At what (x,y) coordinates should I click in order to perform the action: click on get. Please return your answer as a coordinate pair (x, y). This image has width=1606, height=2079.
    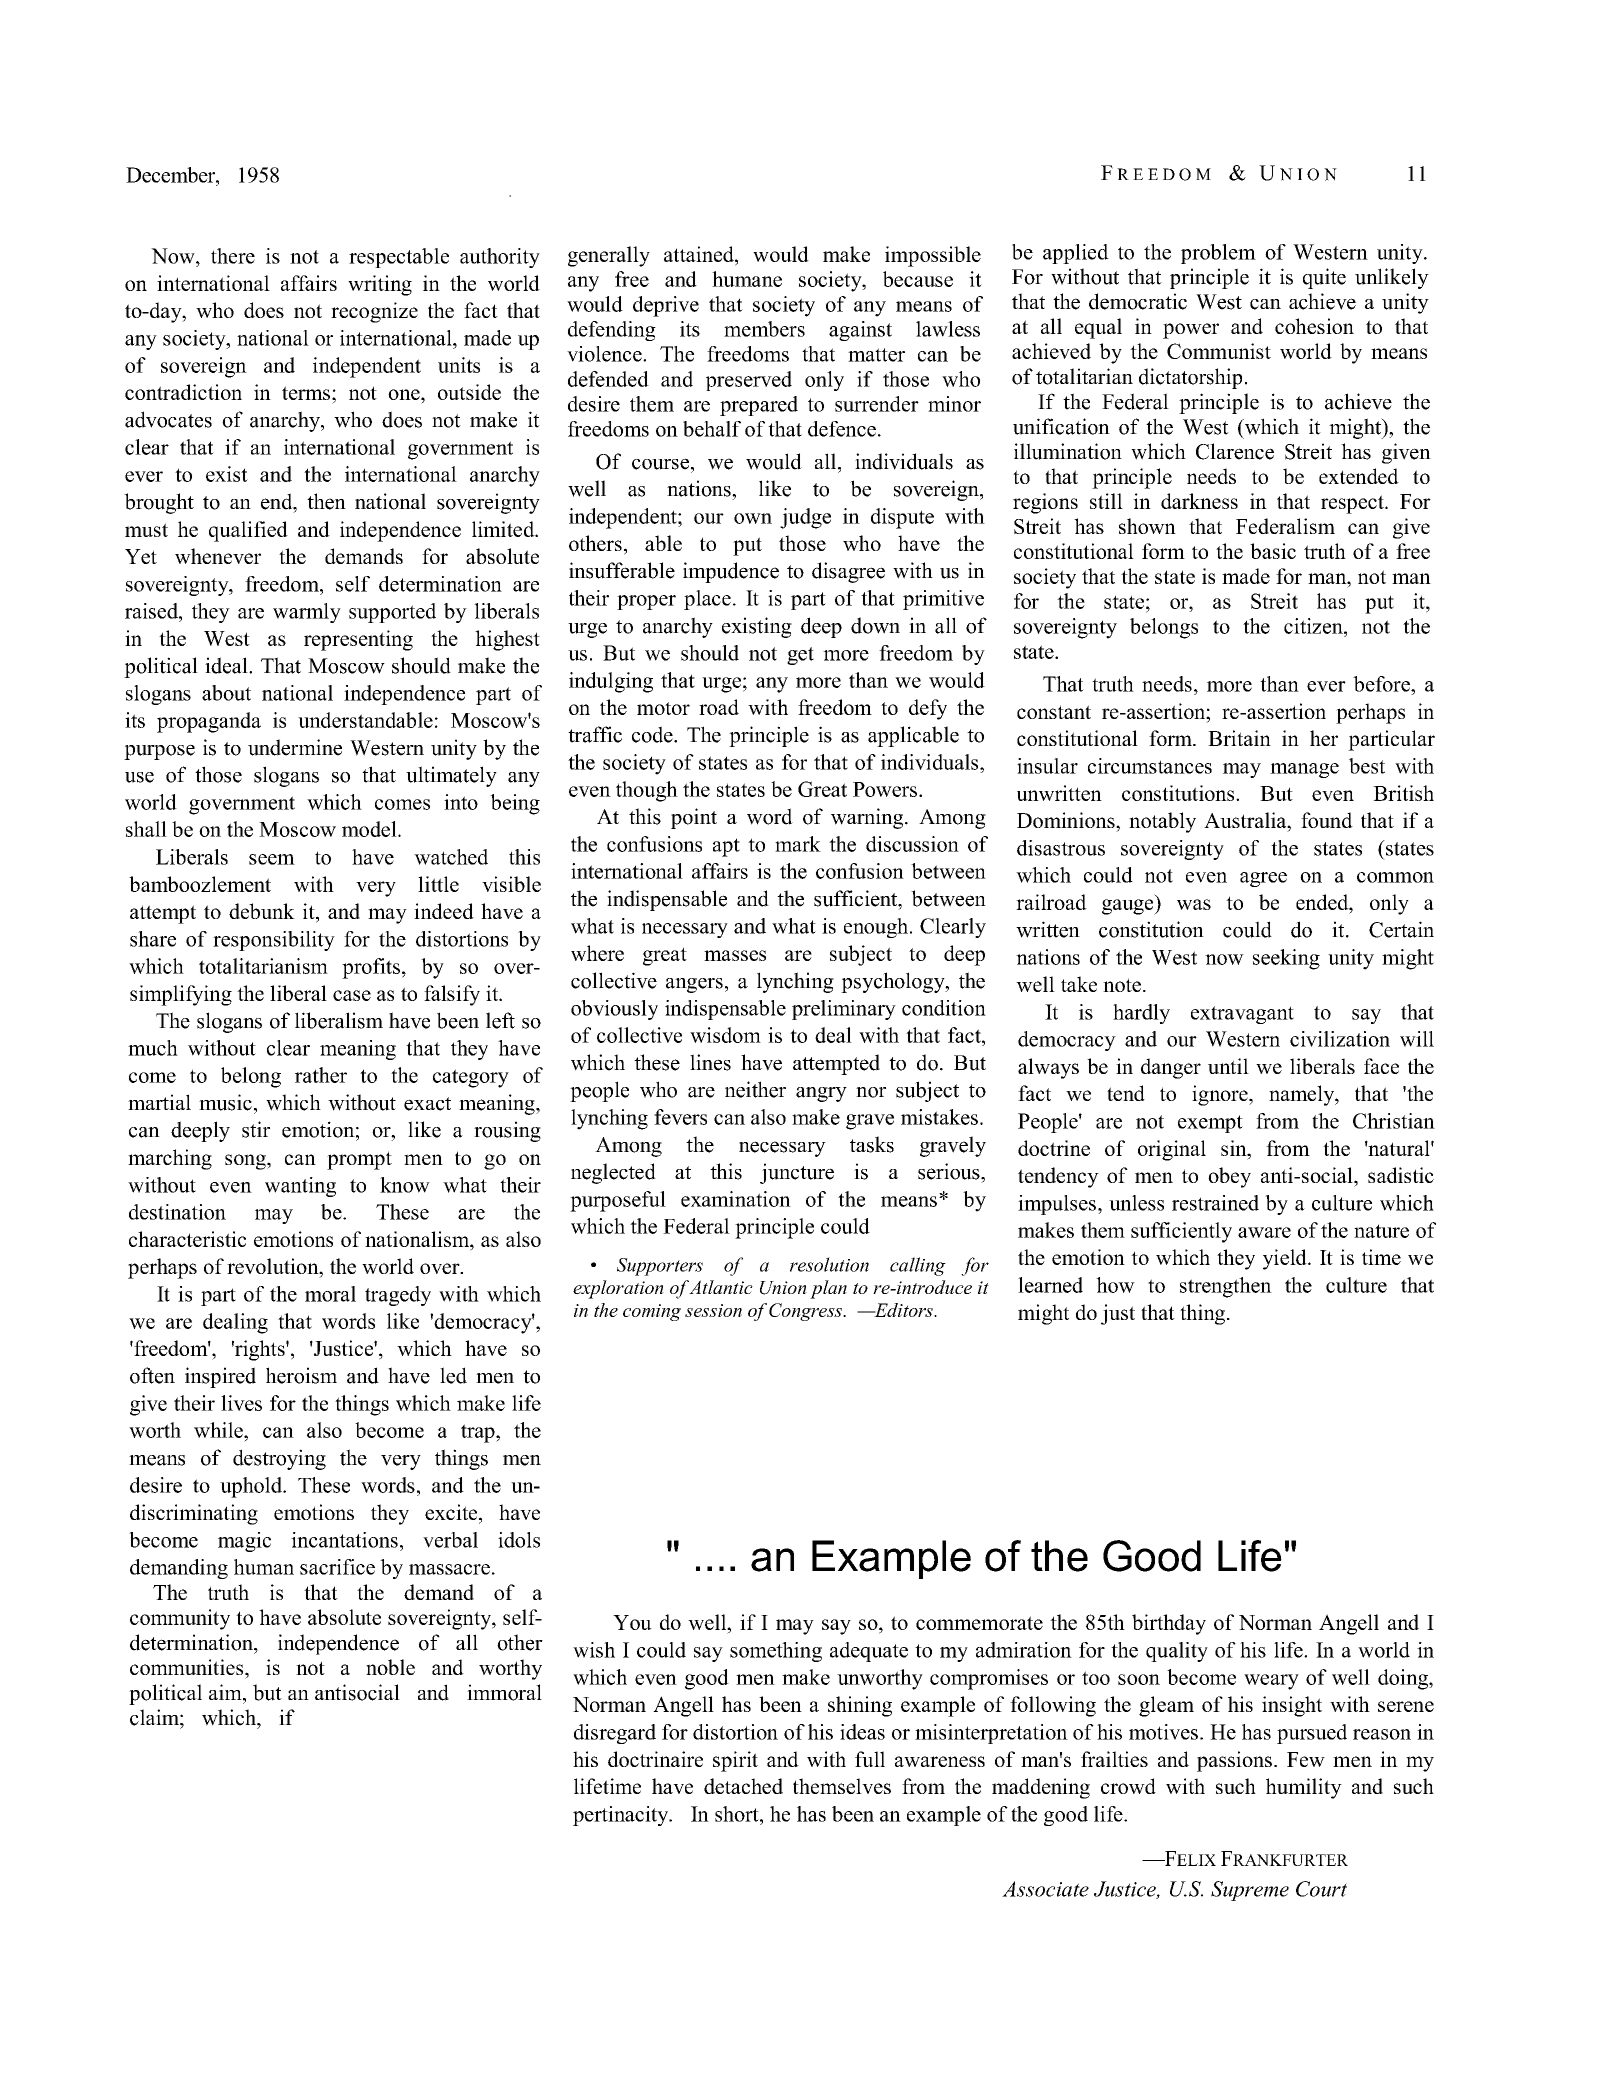
    Looking at the image, I should click on (800, 656).
